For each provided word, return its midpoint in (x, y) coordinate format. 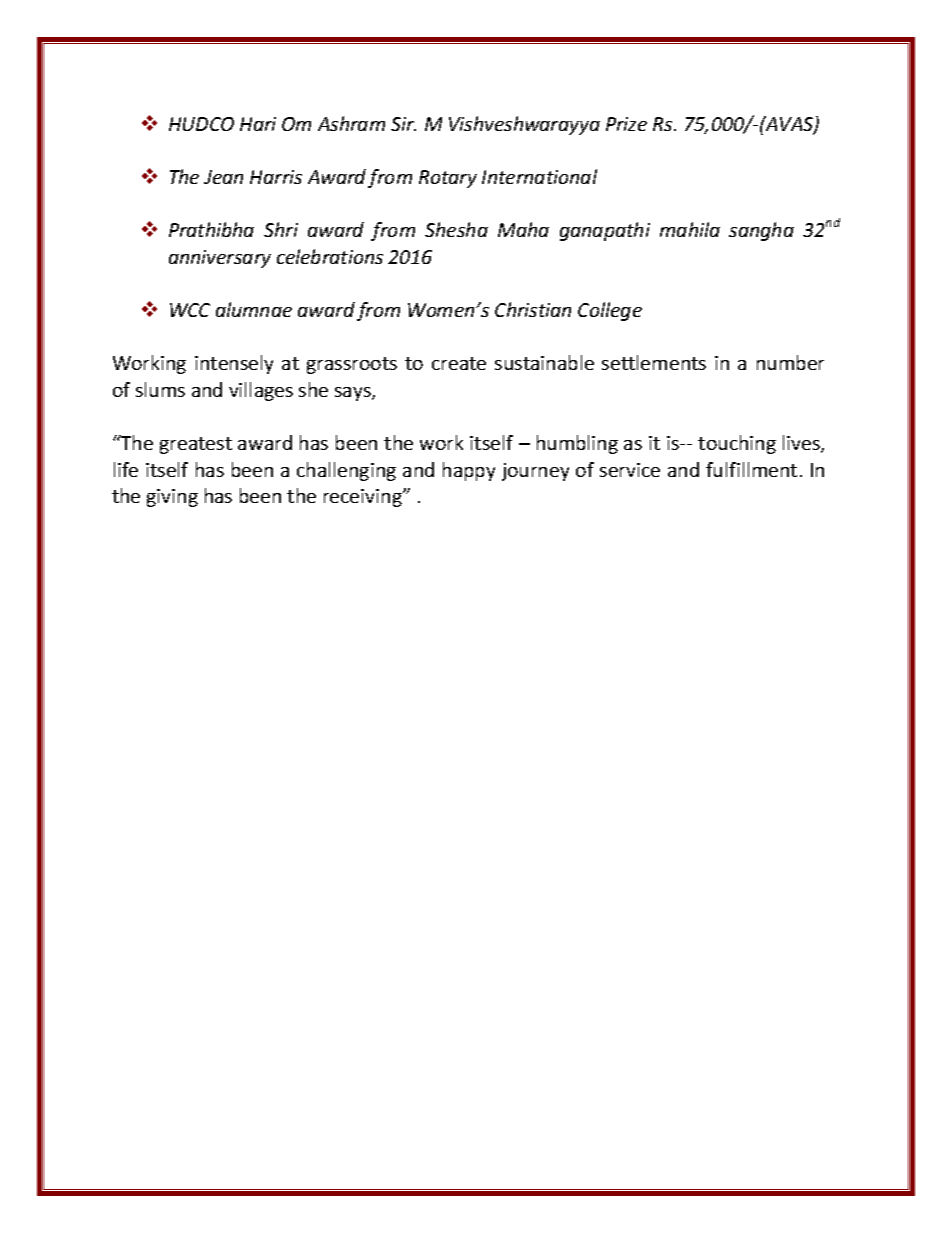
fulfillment (751, 469)
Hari (258, 124)
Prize (626, 124)
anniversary (220, 259)
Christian (533, 309)
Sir (403, 124)
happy (469, 471)
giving (172, 498)
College (610, 311)
